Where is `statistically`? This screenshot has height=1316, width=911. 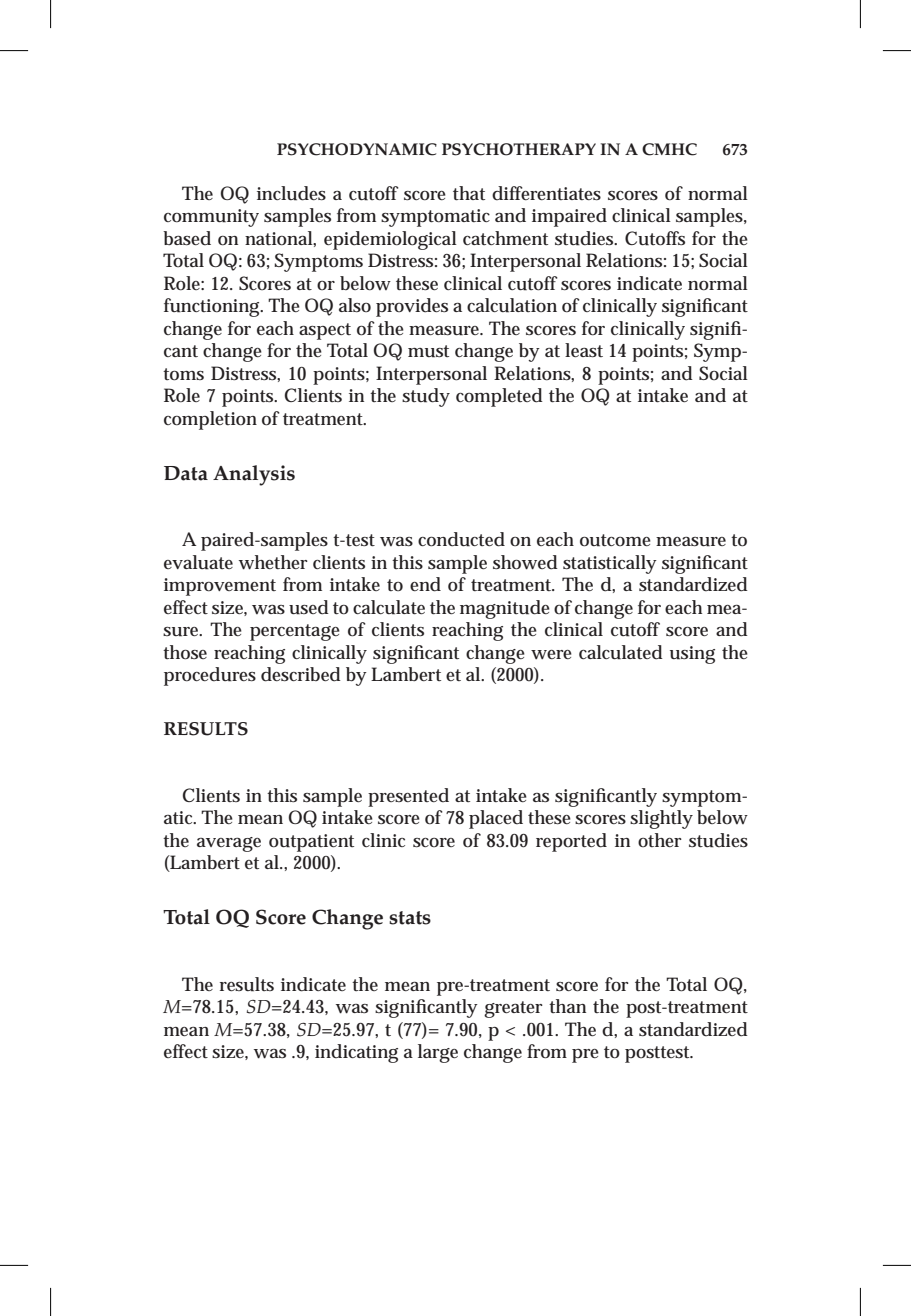 statistically is located at coordinates (610, 564).
